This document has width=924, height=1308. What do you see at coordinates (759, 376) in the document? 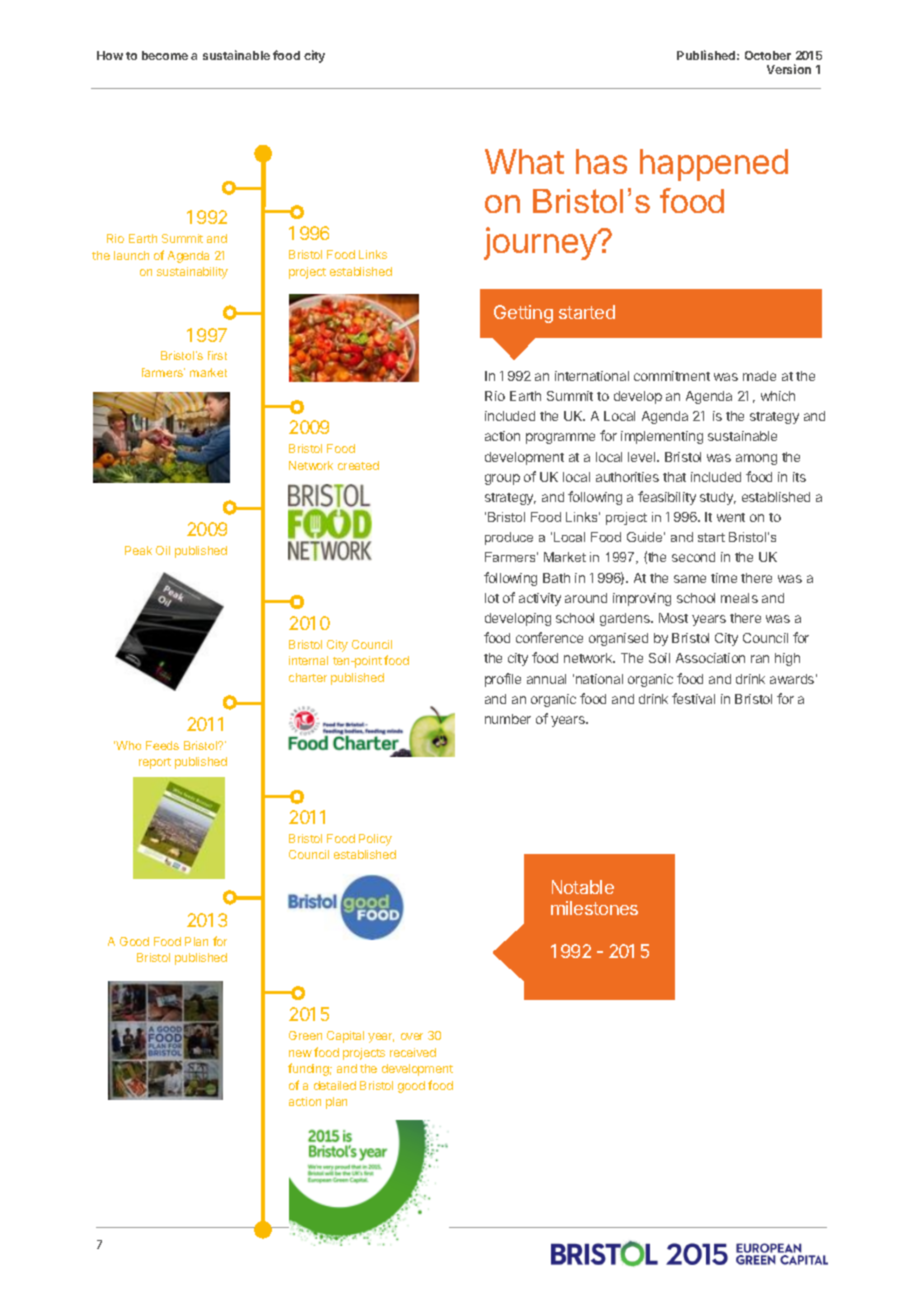
I see `made` at bounding box center [759, 376].
